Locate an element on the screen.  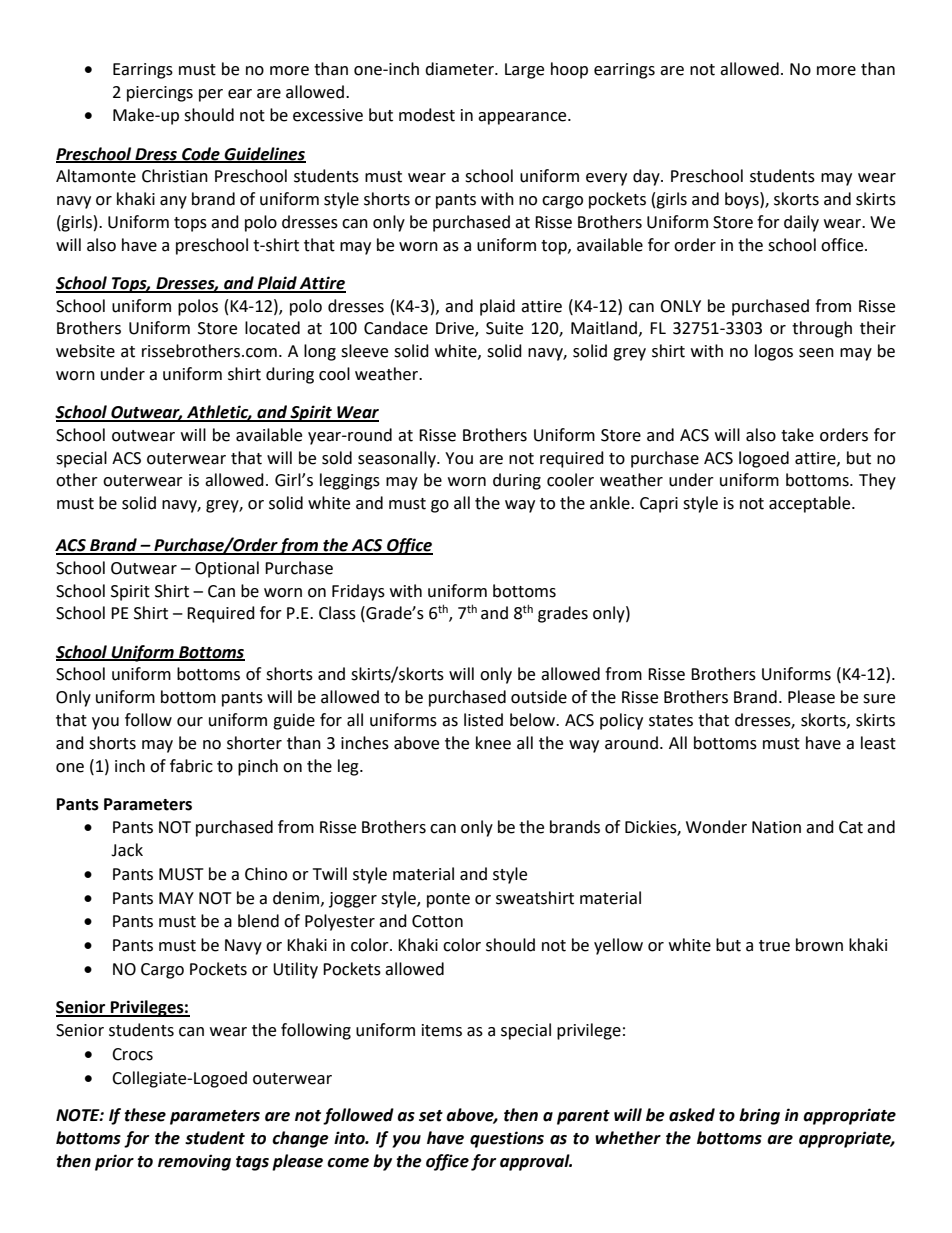
located is located at coordinates (272, 328).
